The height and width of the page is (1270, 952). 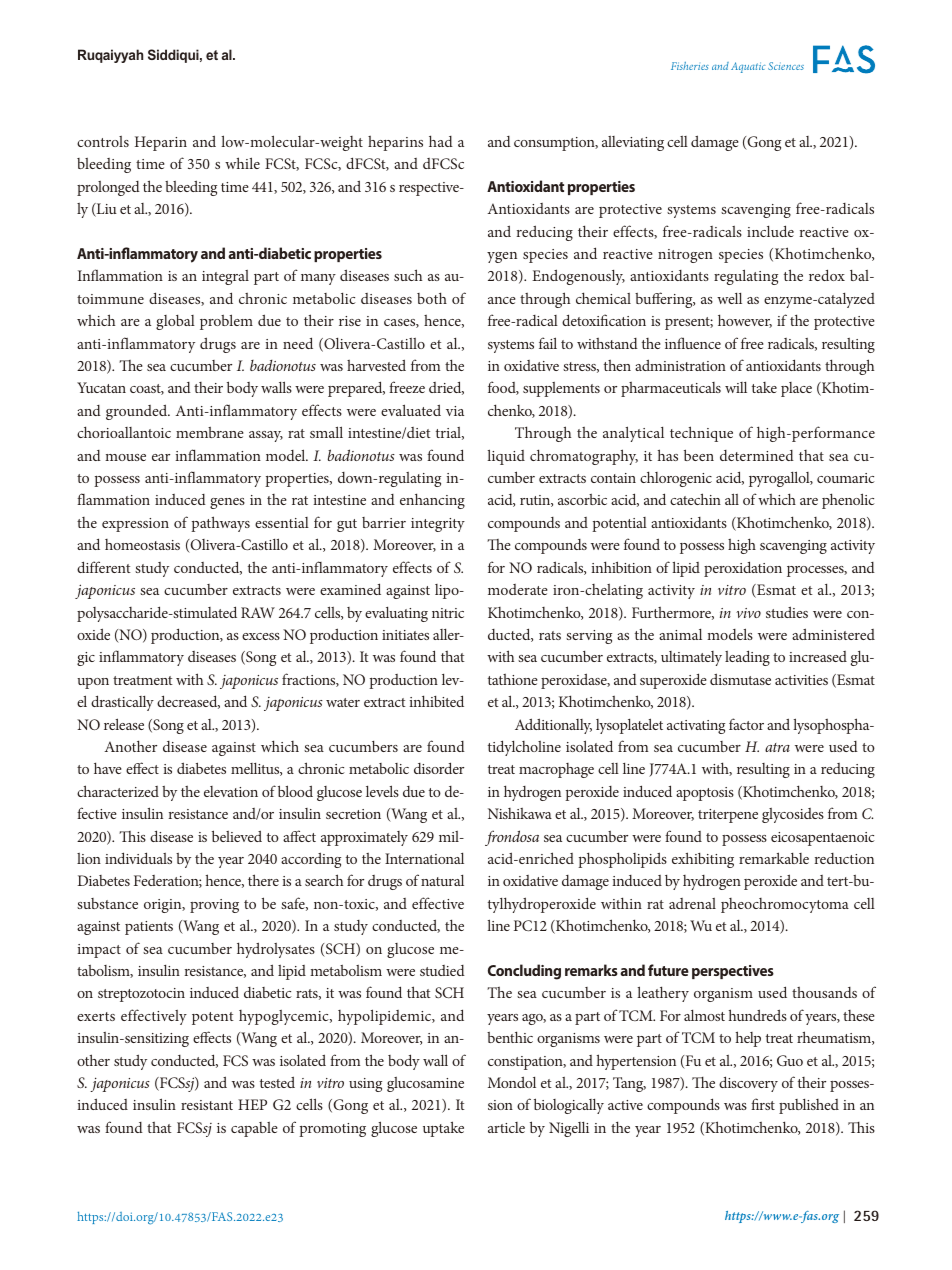 I want to click on homeostasis, so click(x=142, y=544).
